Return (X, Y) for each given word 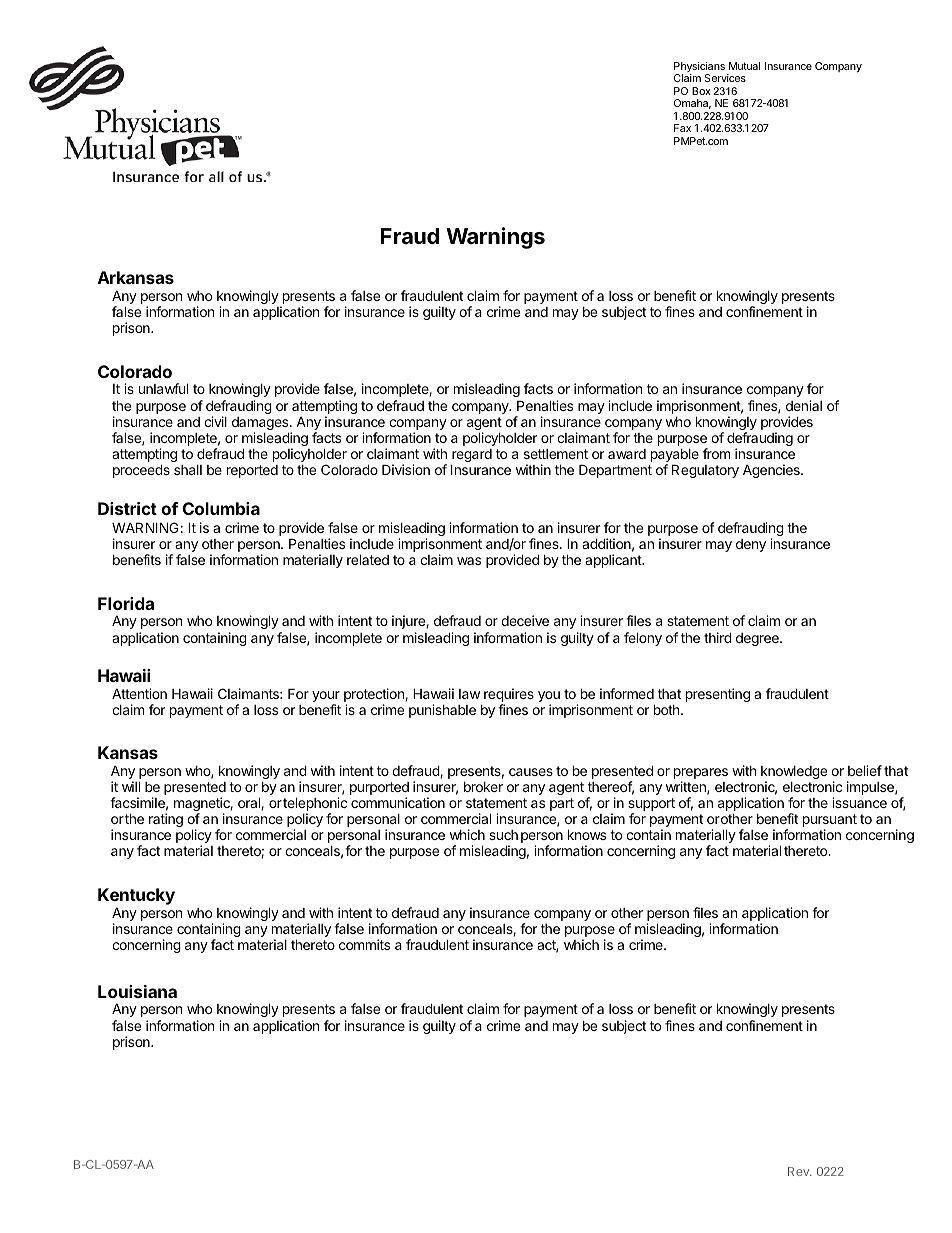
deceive (525, 620)
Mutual (744, 66)
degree (758, 639)
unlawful (163, 388)
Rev (799, 1171)
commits (364, 944)
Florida (126, 603)
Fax (682, 128)
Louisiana (137, 991)
